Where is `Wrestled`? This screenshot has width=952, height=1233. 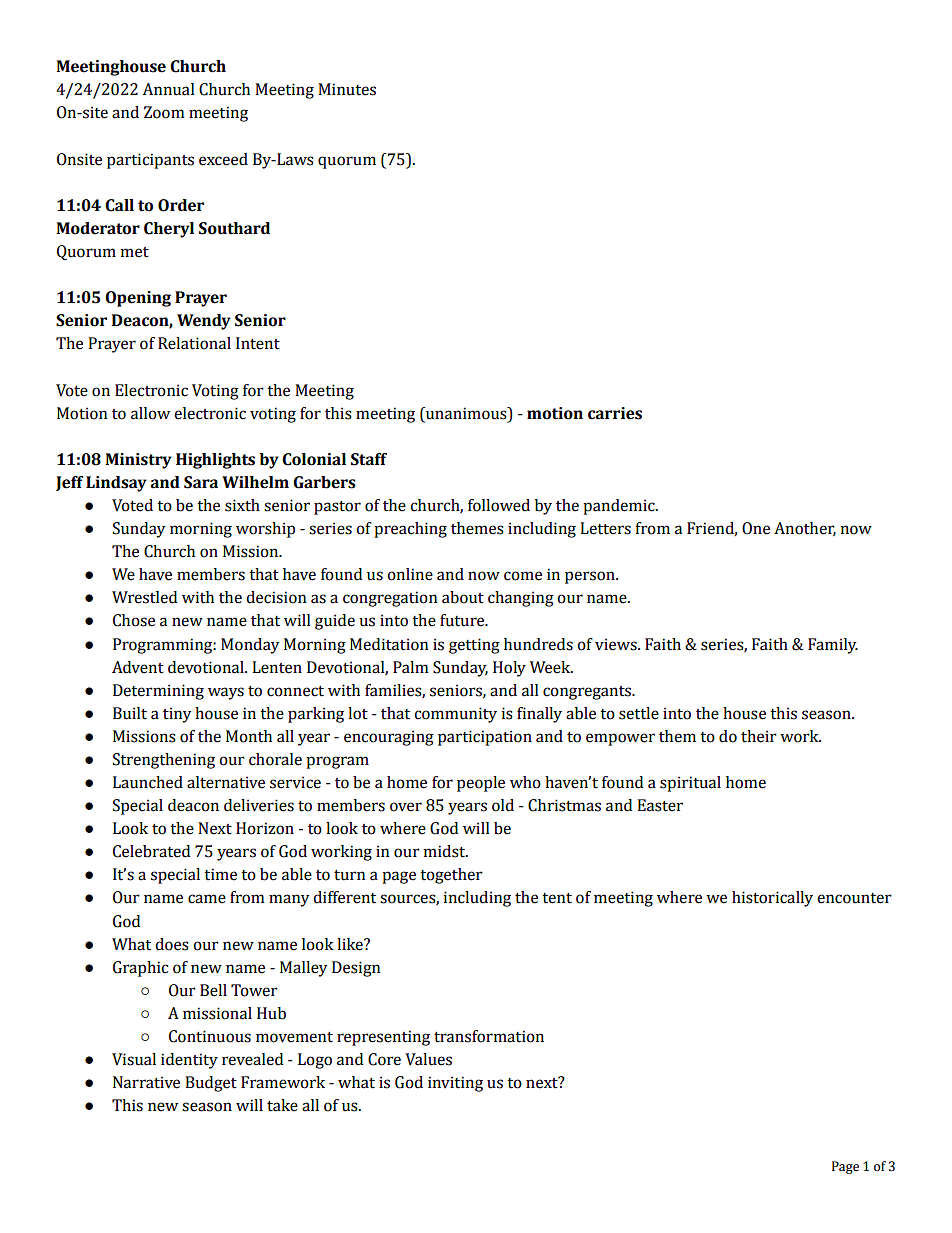 Wrestled is located at coordinates (144, 597).
